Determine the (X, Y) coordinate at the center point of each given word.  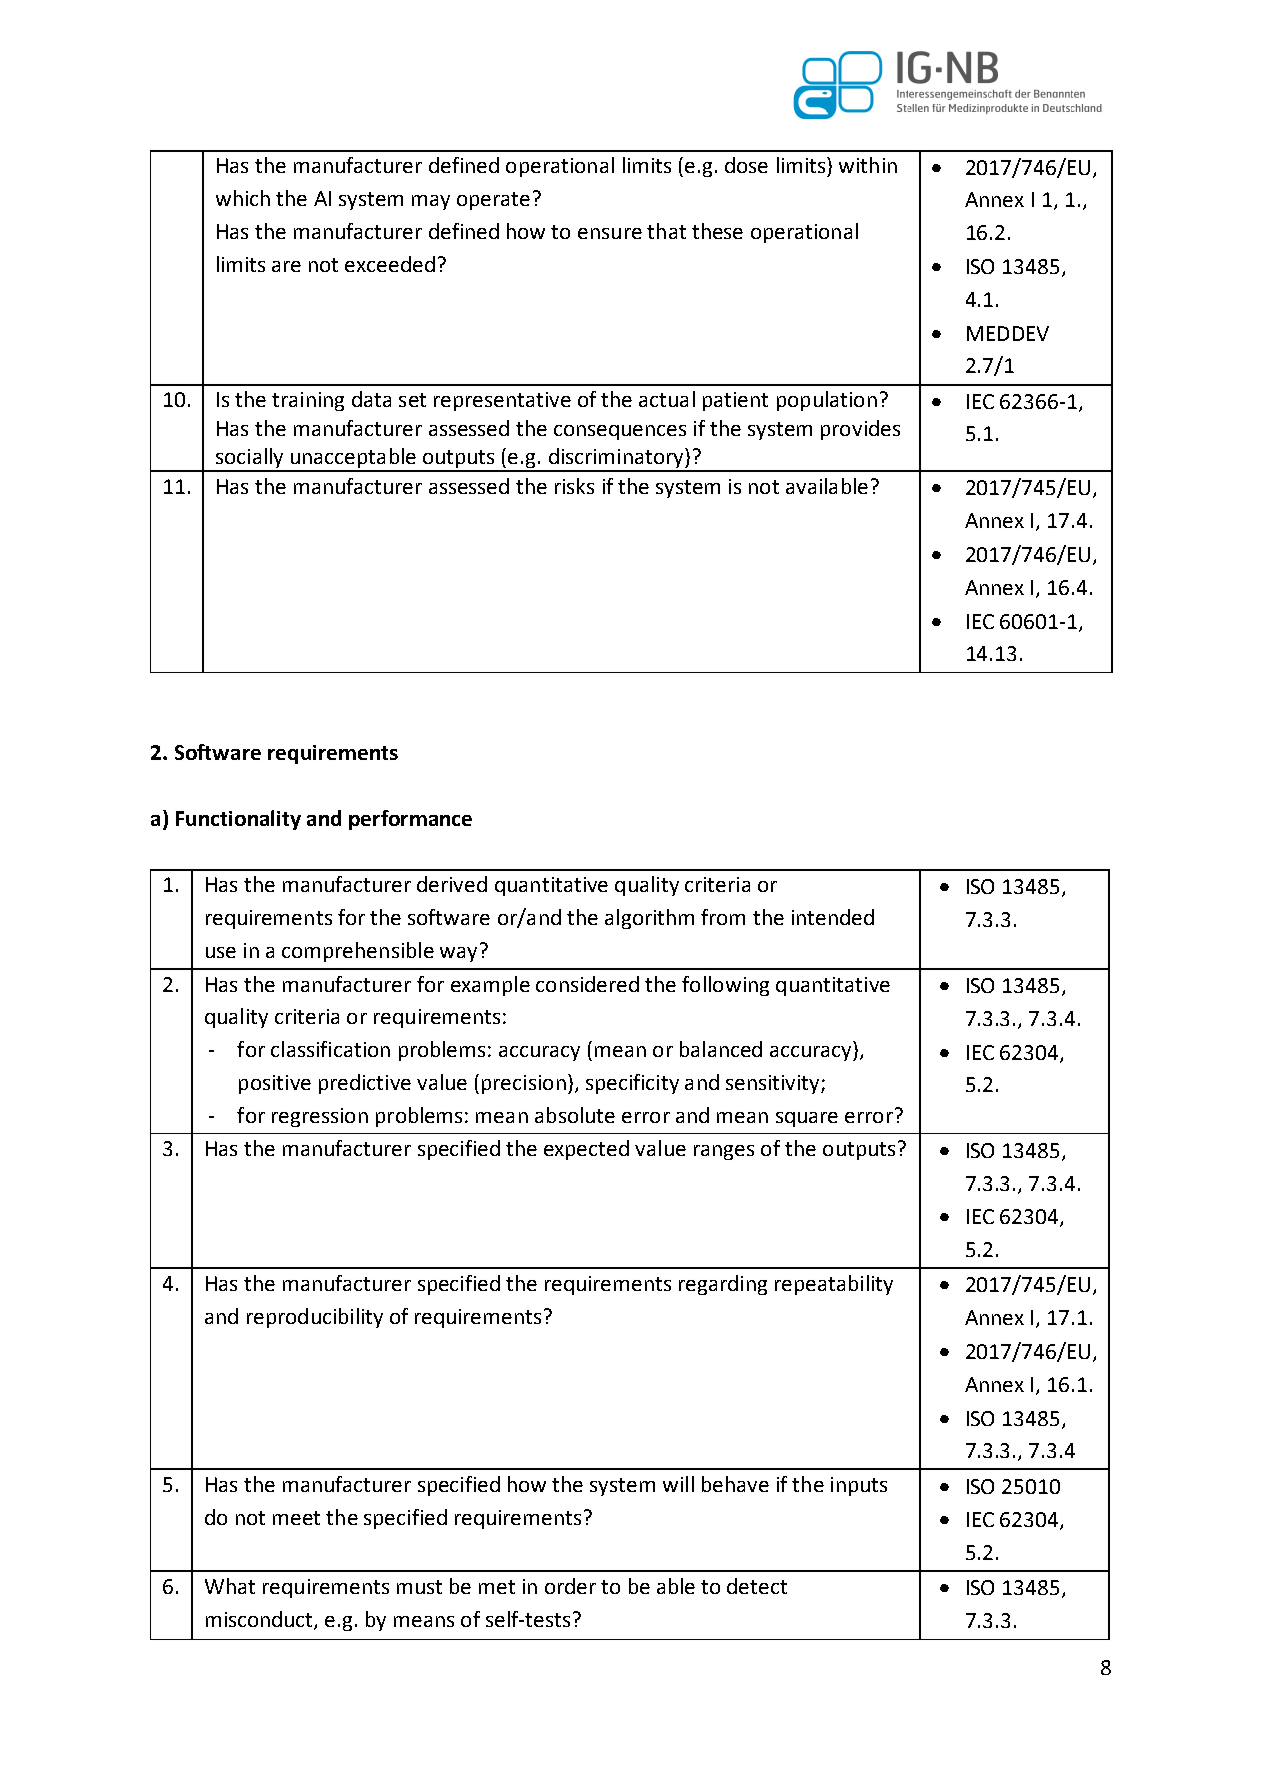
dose (746, 165)
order (570, 1586)
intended (833, 917)
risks (574, 486)
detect (757, 1586)
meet (296, 1518)
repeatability (834, 1285)
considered (587, 984)
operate (493, 201)
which (243, 198)
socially (249, 459)
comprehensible (358, 952)
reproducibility (315, 1318)
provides (860, 430)
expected (586, 1150)
